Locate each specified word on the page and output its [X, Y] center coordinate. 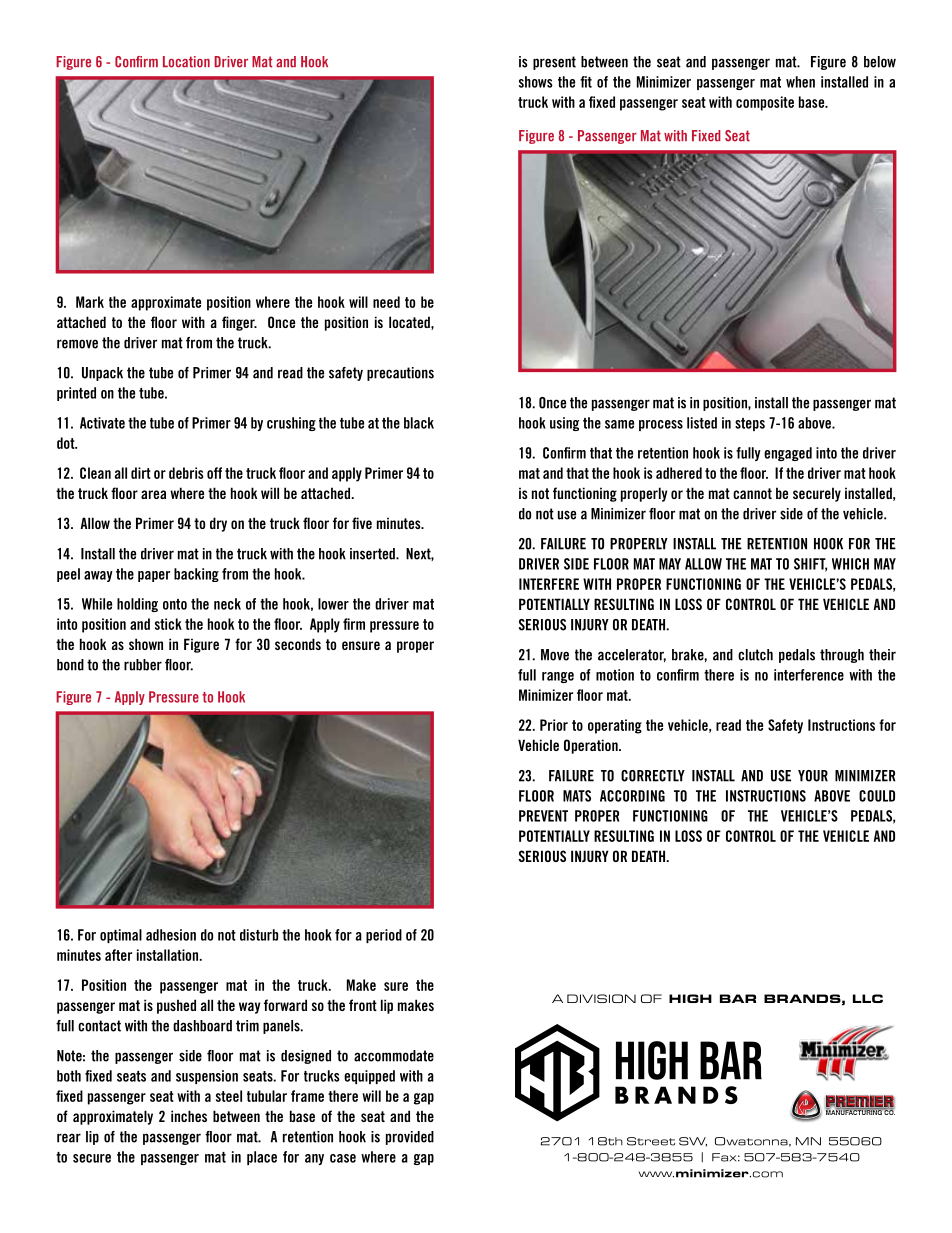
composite [765, 103]
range [558, 677]
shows [536, 82]
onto [175, 604]
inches [189, 1116]
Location [186, 62]
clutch [755, 655]
